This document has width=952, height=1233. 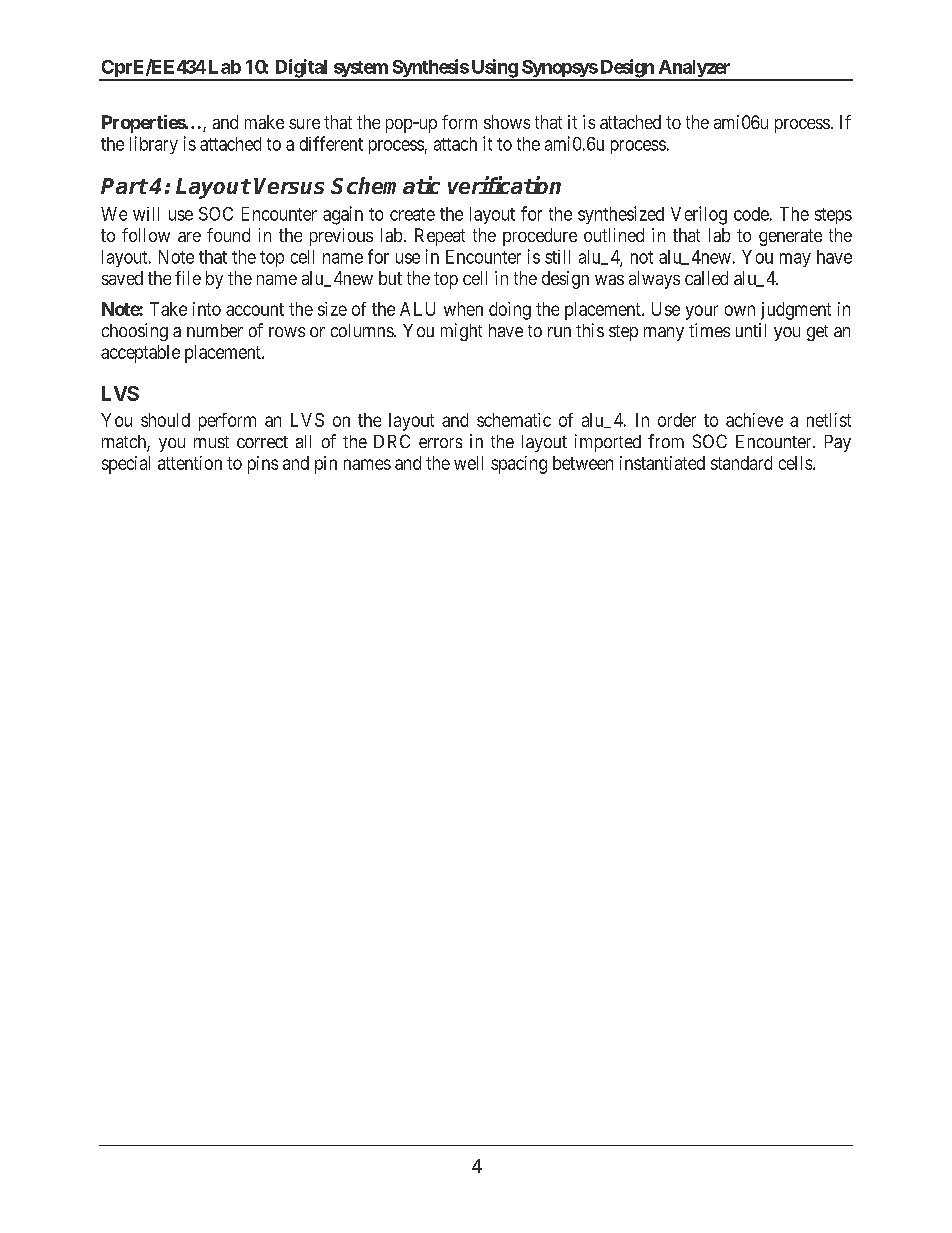 I want to click on Verilog, so click(x=699, y=215).
